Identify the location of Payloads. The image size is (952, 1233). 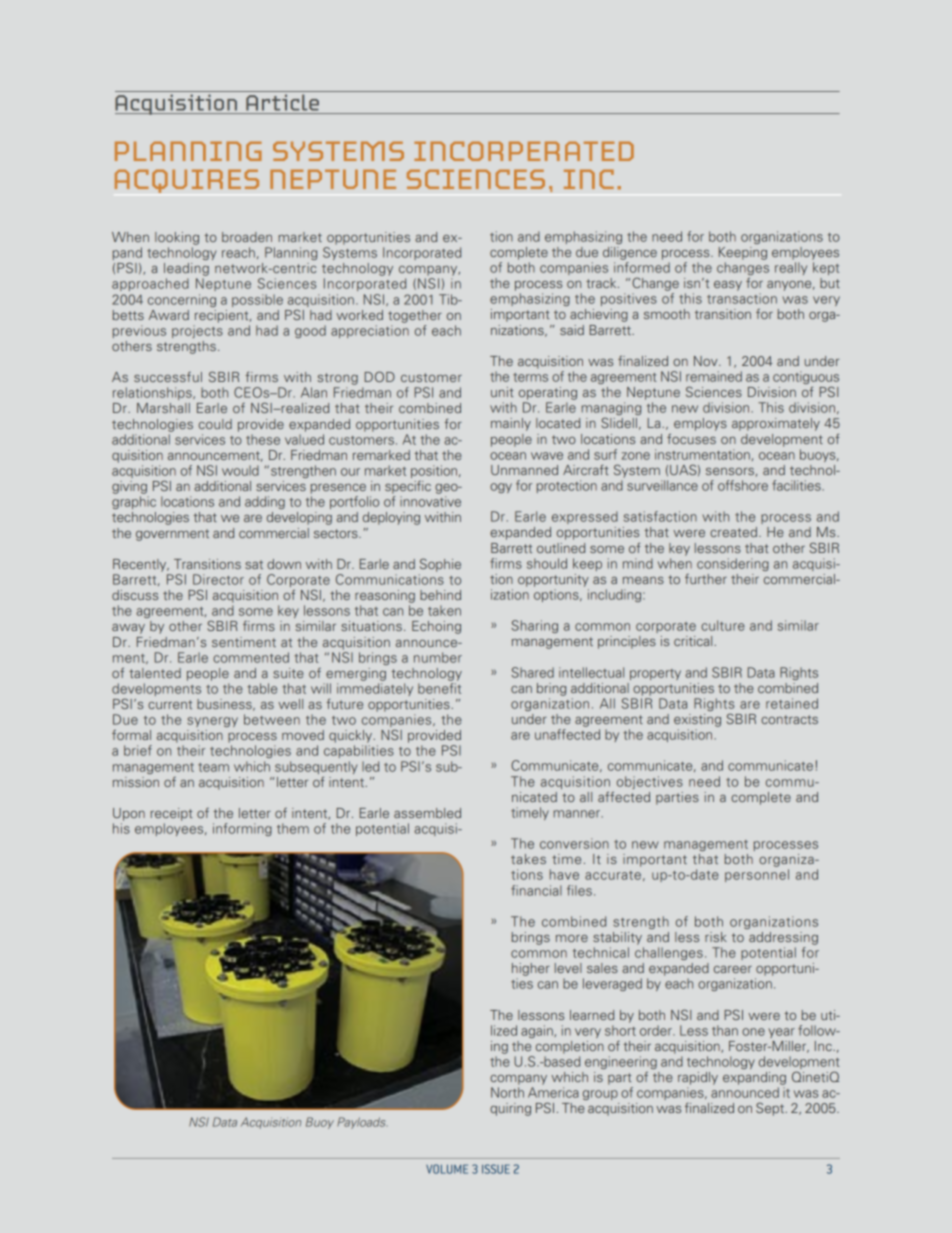
(362, 1123).
